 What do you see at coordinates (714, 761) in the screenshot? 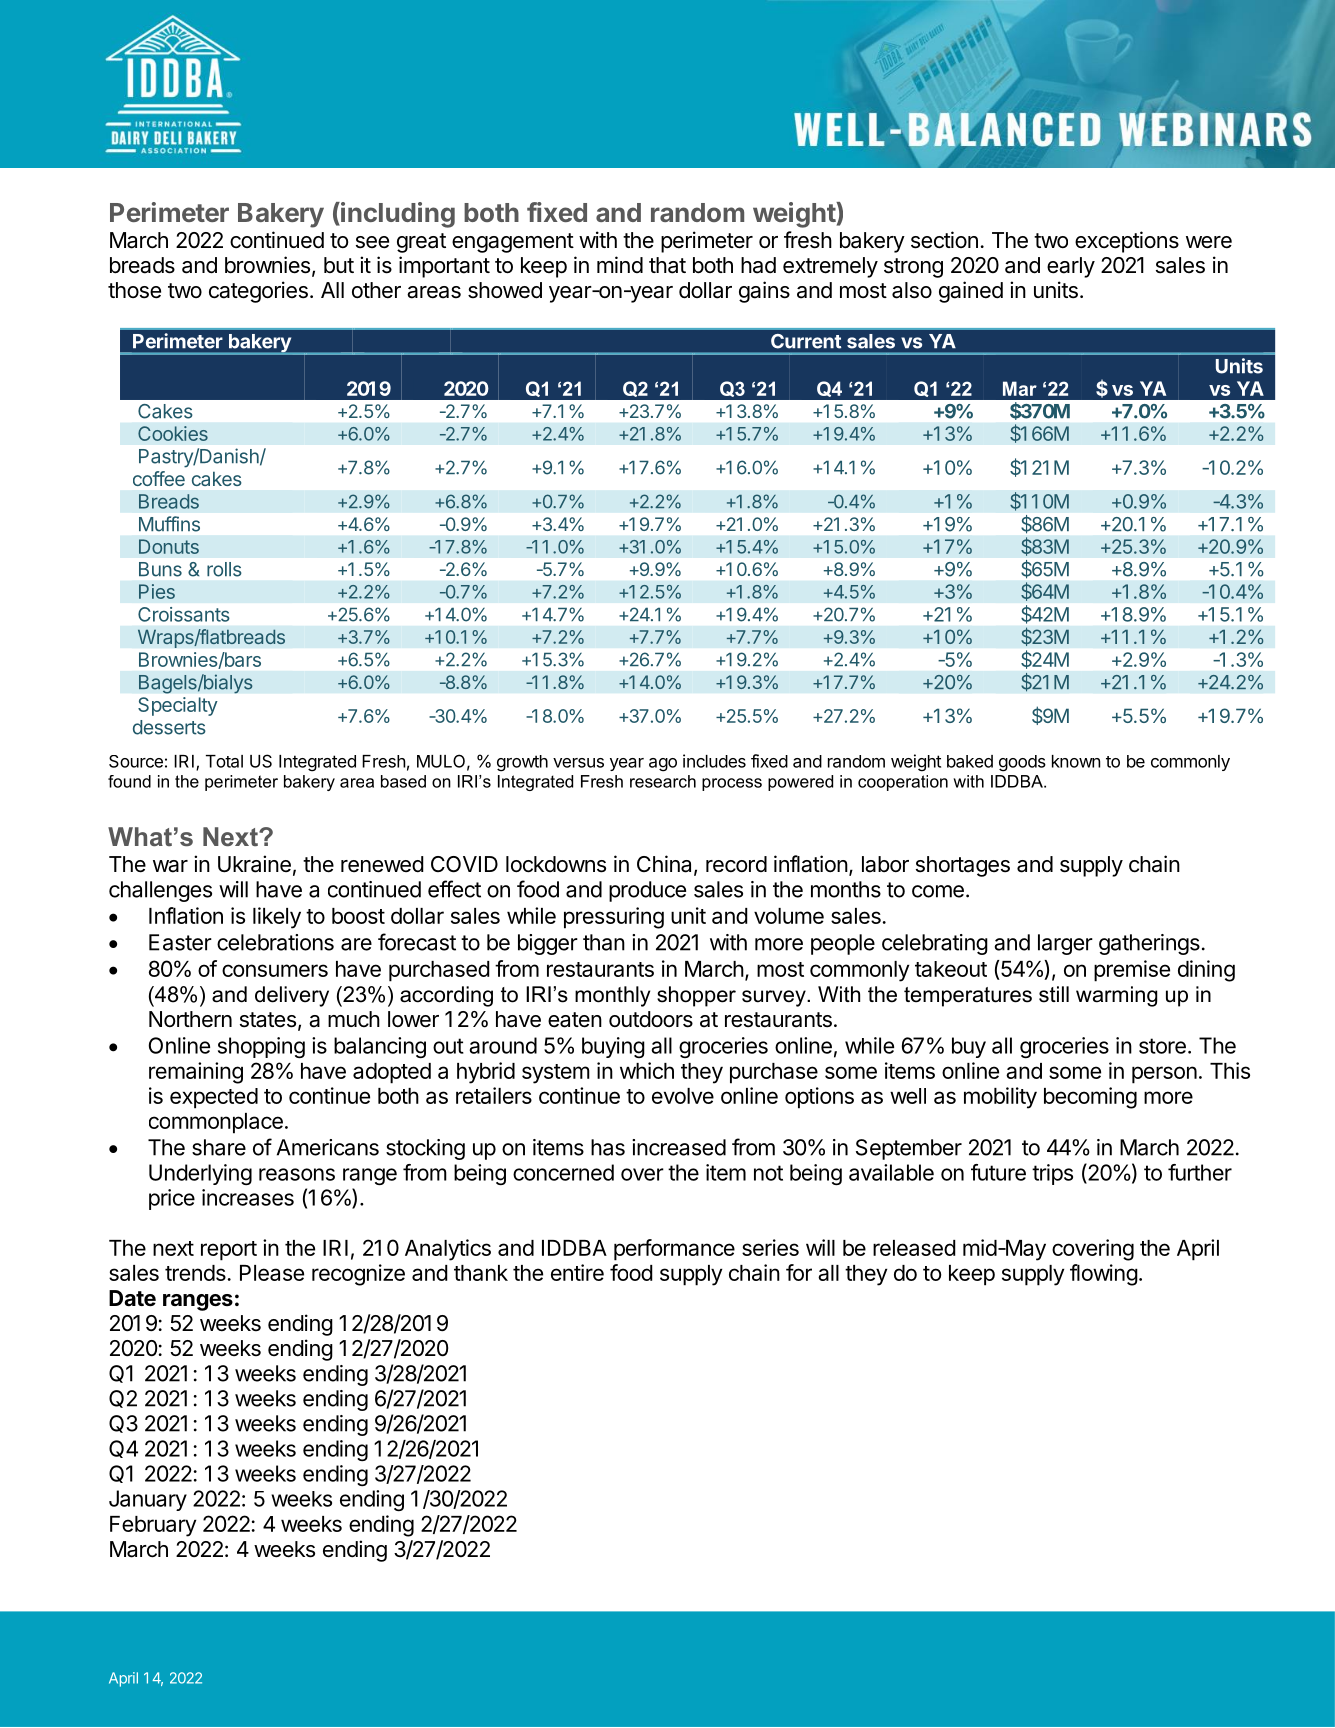
I see `includes` at bounding box center [714, 761].
